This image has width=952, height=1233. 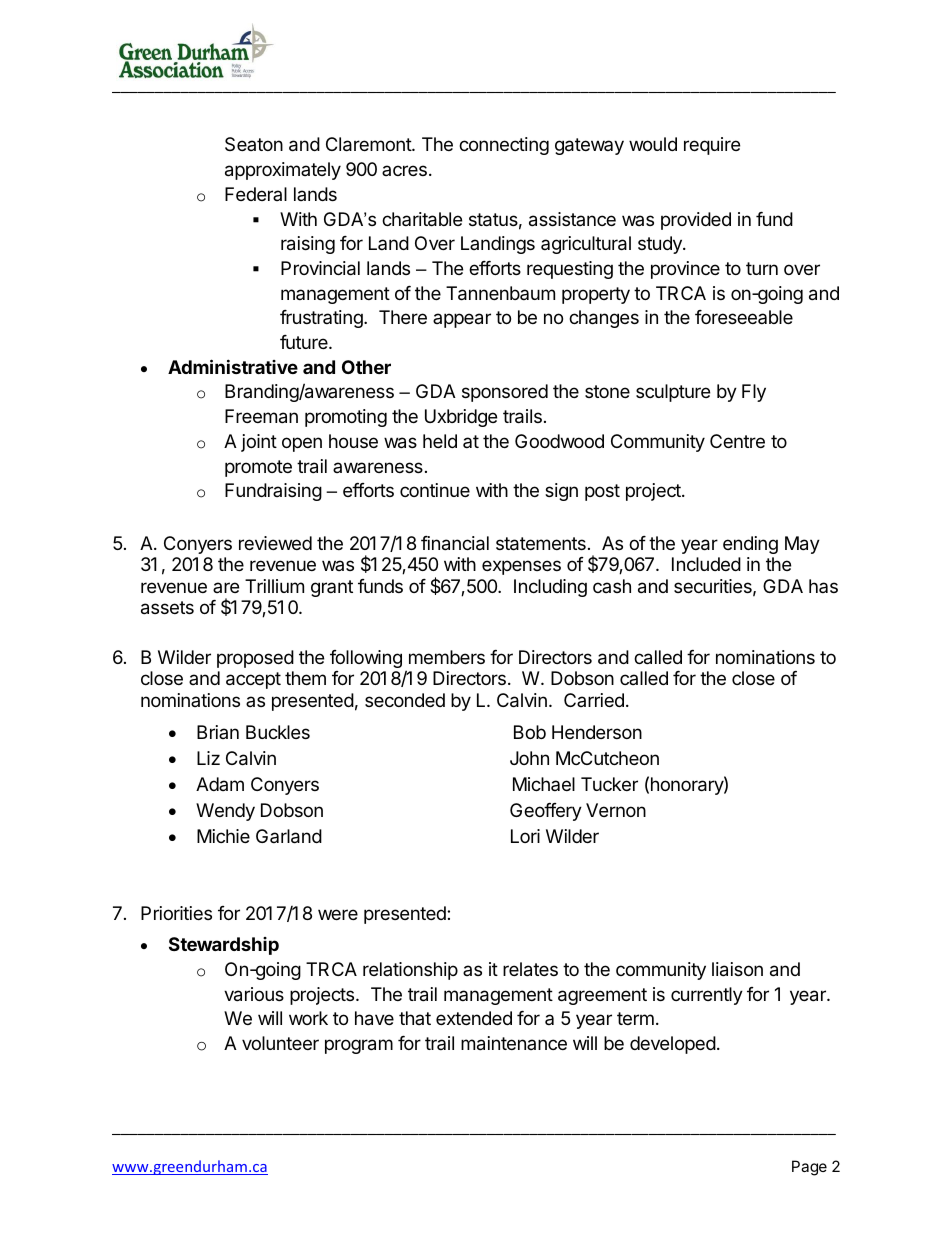 I want to click on proposed, so click(x=255, y=659).
